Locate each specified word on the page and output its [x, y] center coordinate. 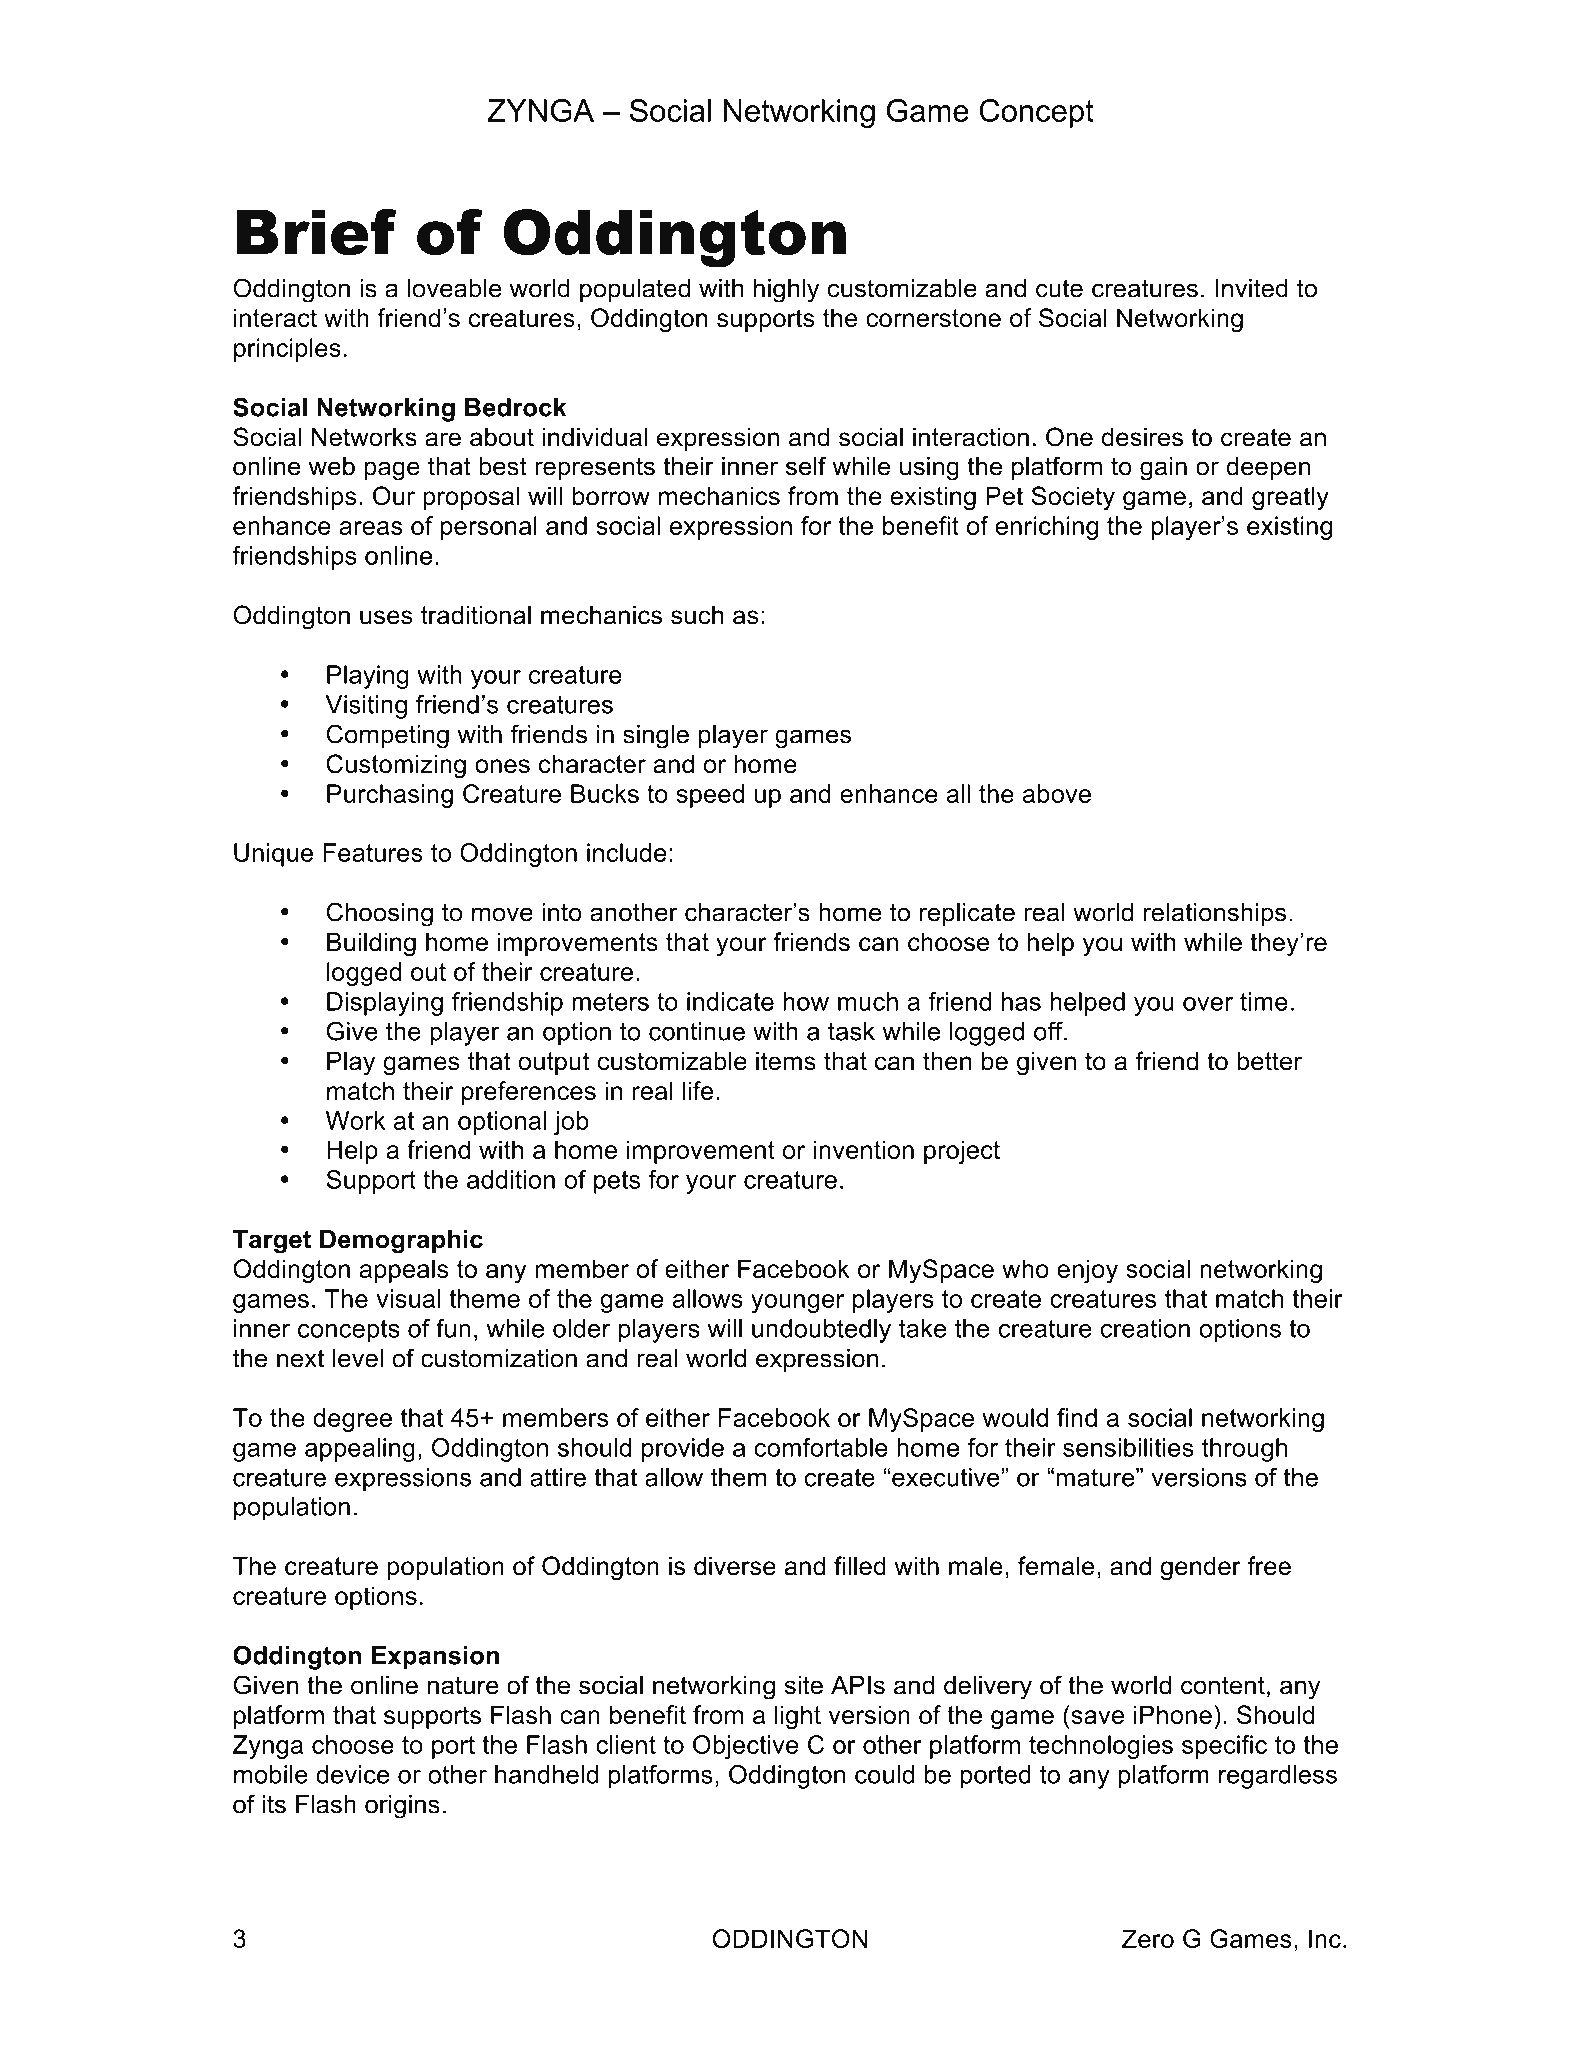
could [884, 1774]
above [1057, 793]
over [1208, 1004]
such [697, 615]
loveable [455, 288]
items [786, 1061]
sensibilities [1128, 1447]
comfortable [821, 1447]
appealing [360, 1450]
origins [402, 1807]
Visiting [366, 707]
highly [786, 291]
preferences [529, 1093]
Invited [1251, 288]
